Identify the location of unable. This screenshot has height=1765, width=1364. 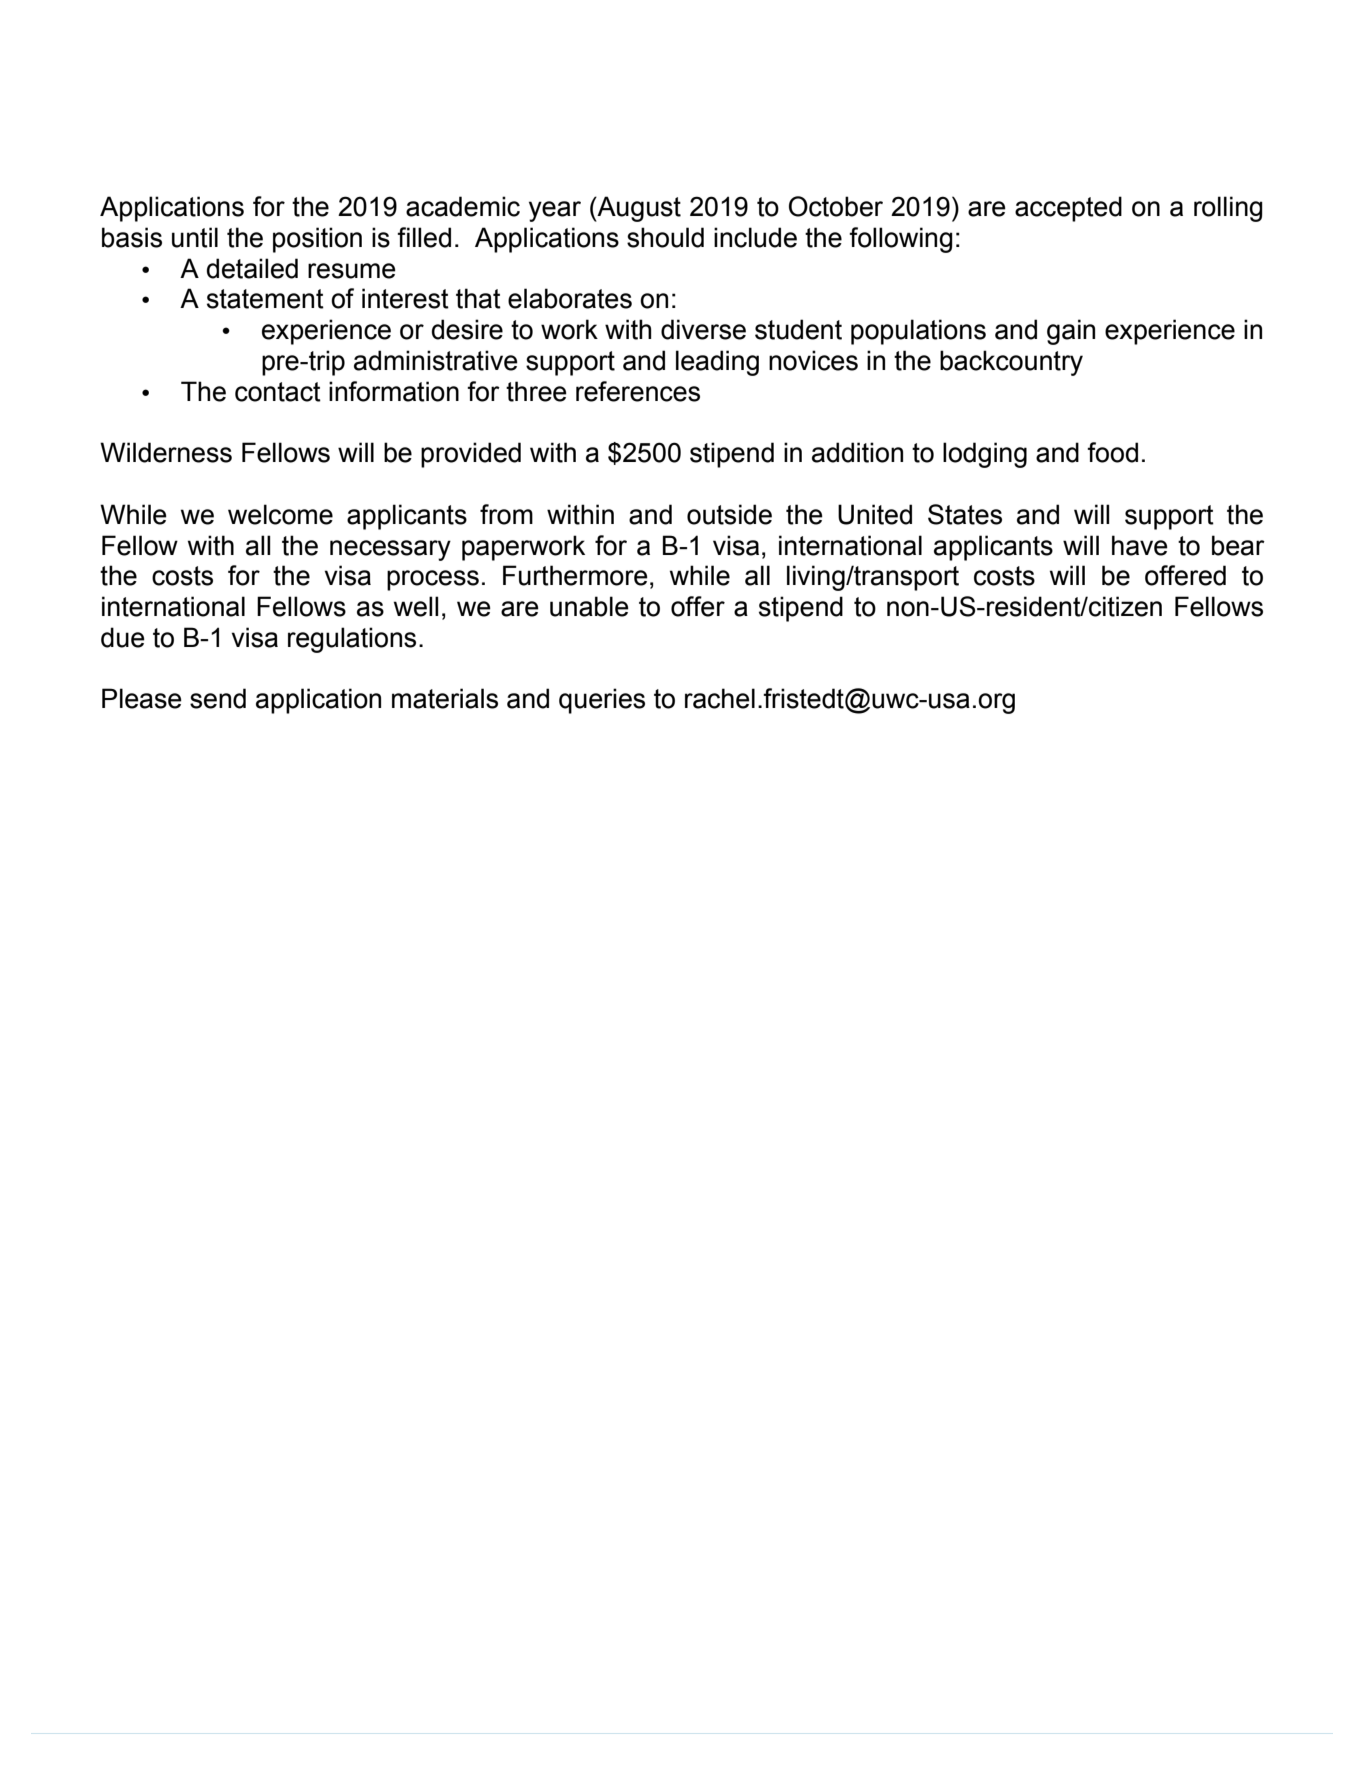
(589, 606).
